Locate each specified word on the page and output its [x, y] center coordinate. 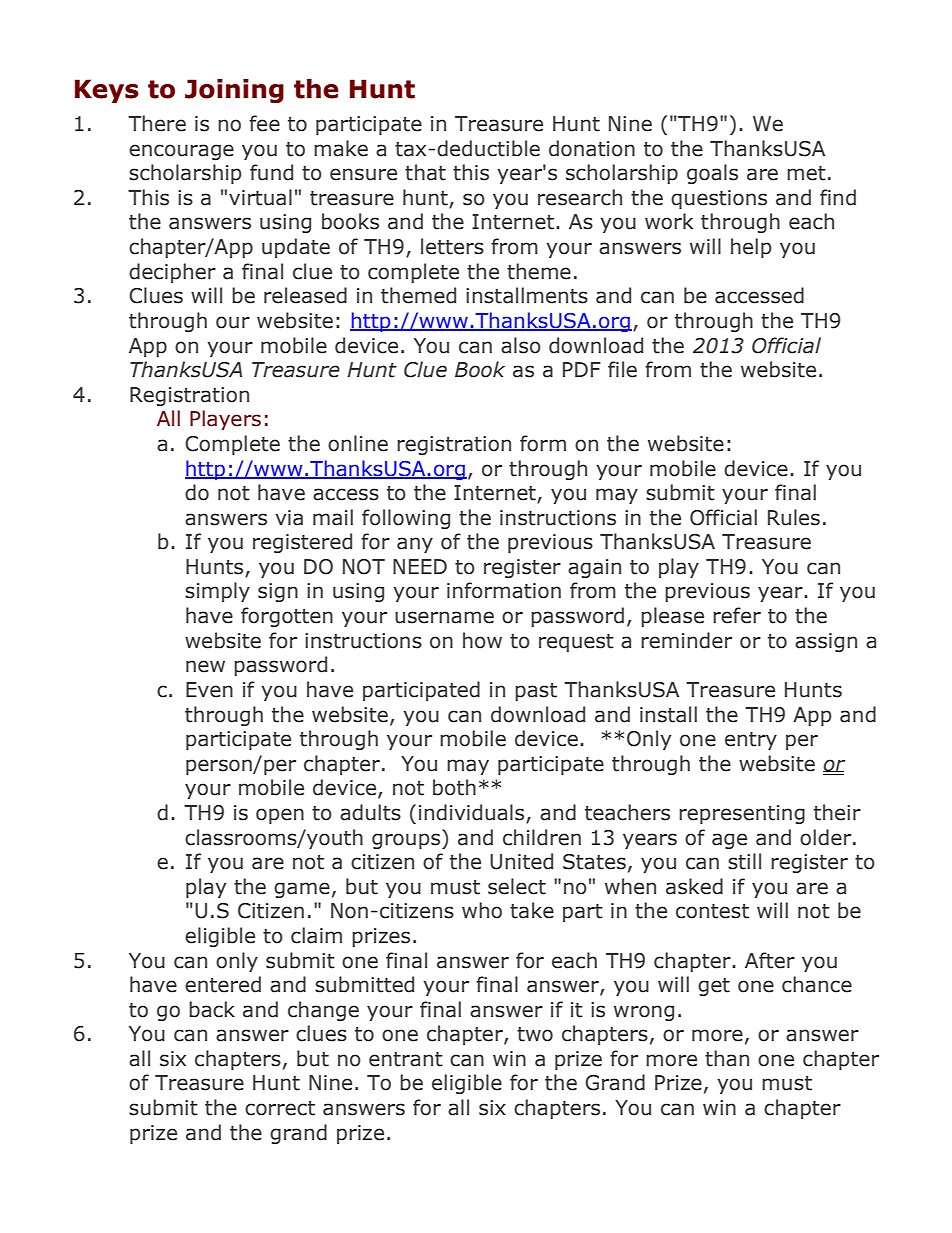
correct [280, 1108]
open [280, 816]
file [622, 369]
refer [737, 615]
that [425, 172]
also [521, 345]
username [444, 617]
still [744, 861]
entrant [406, 1059]
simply [217, 592]
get [714, 987]
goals [712, 174]
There [157, 123]
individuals [473, 813]
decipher [172, 273]
